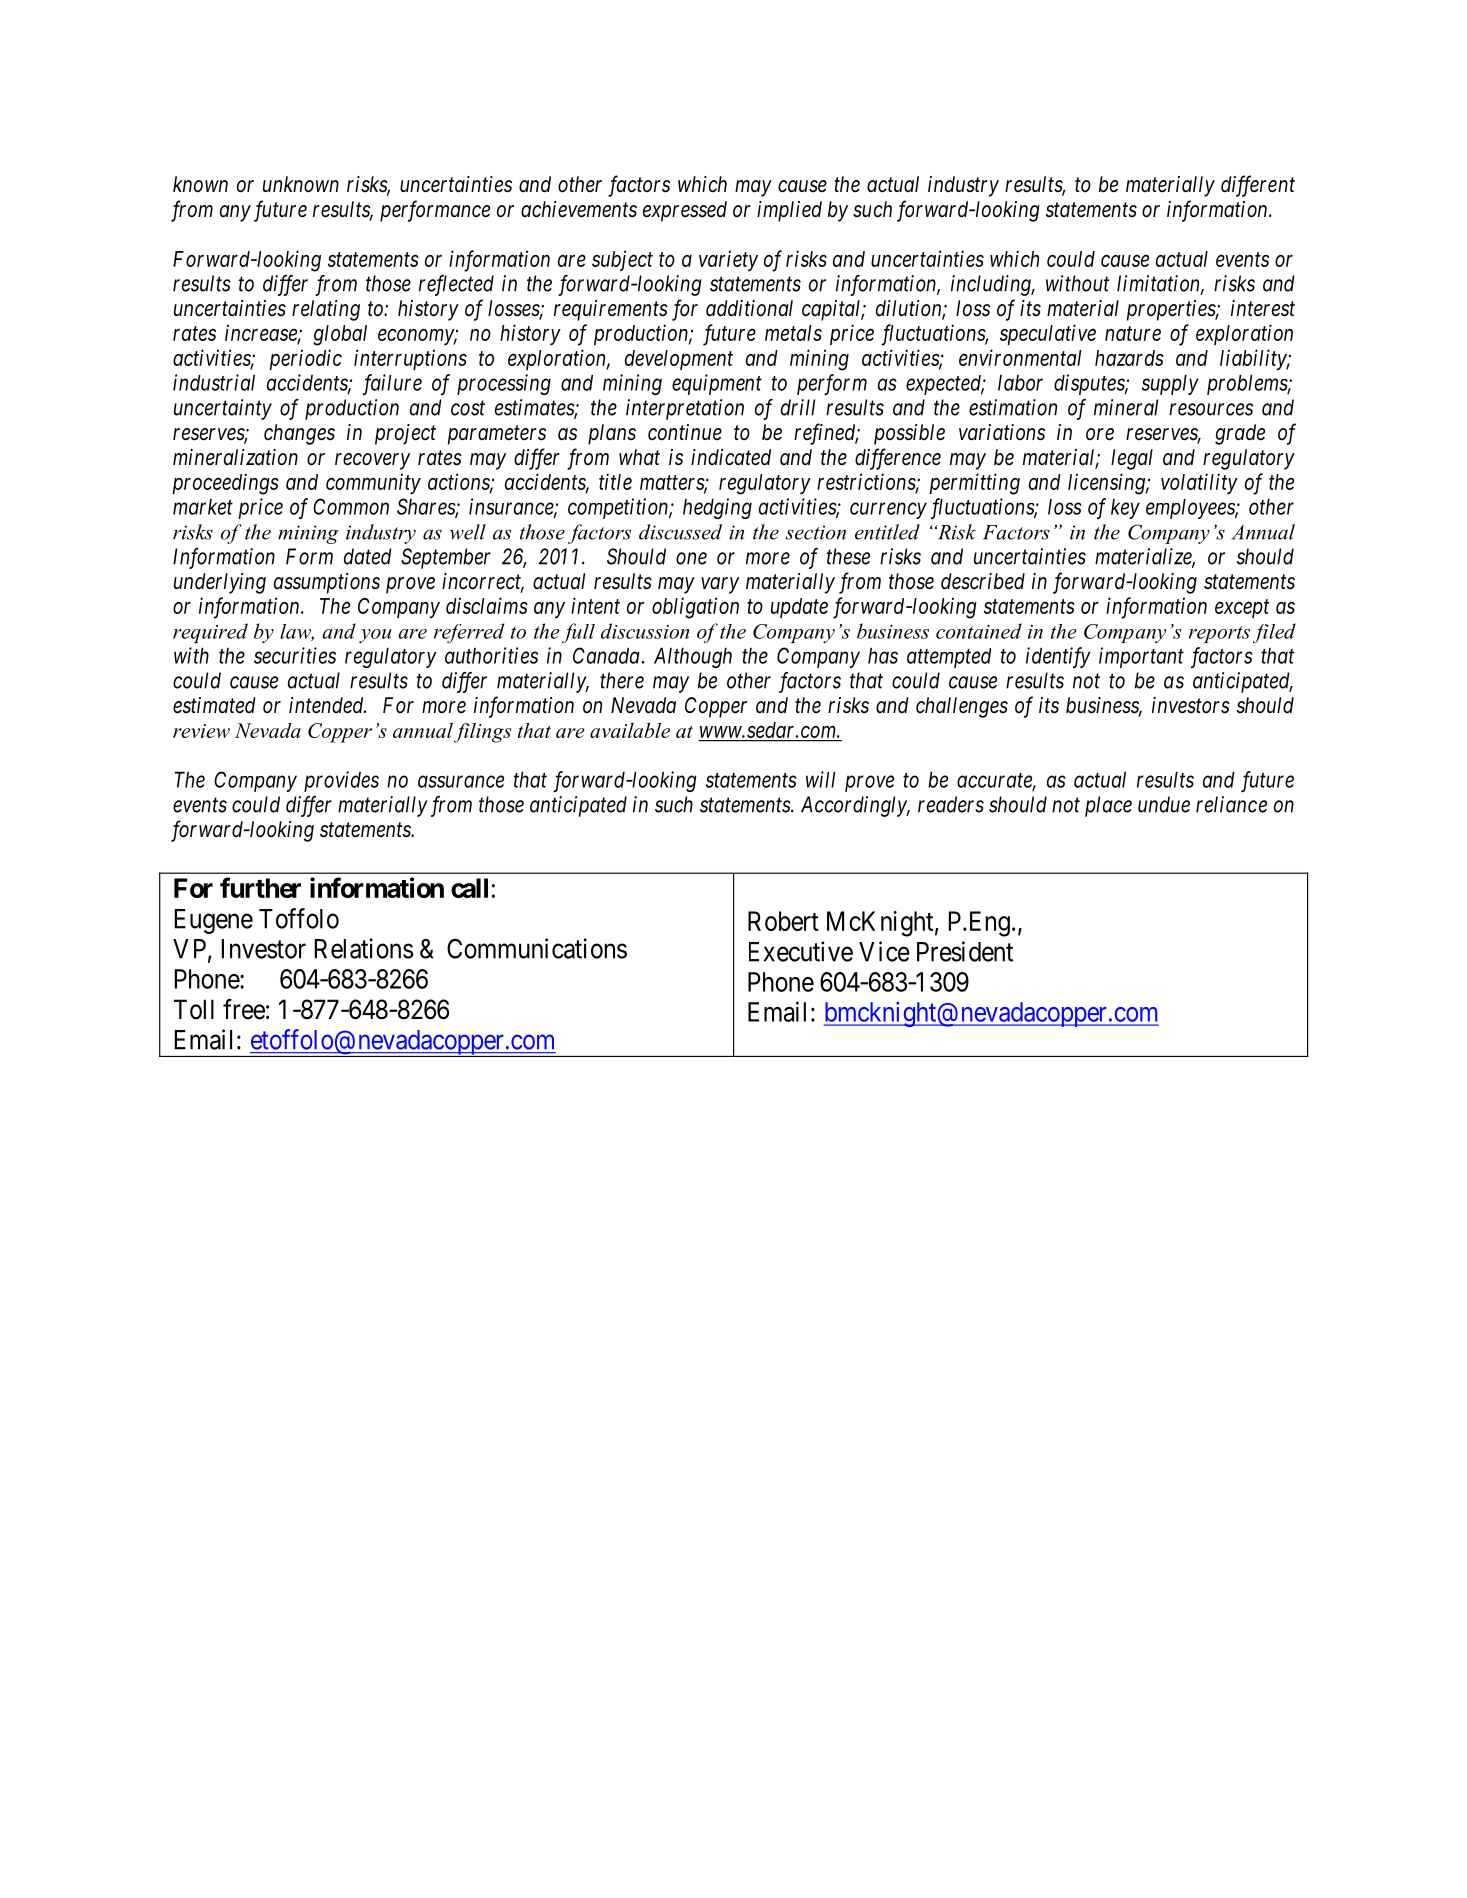  What do you see at coordinates (297, 632) in the screenshot?
I see `law` at bounding box center [297, 632].
